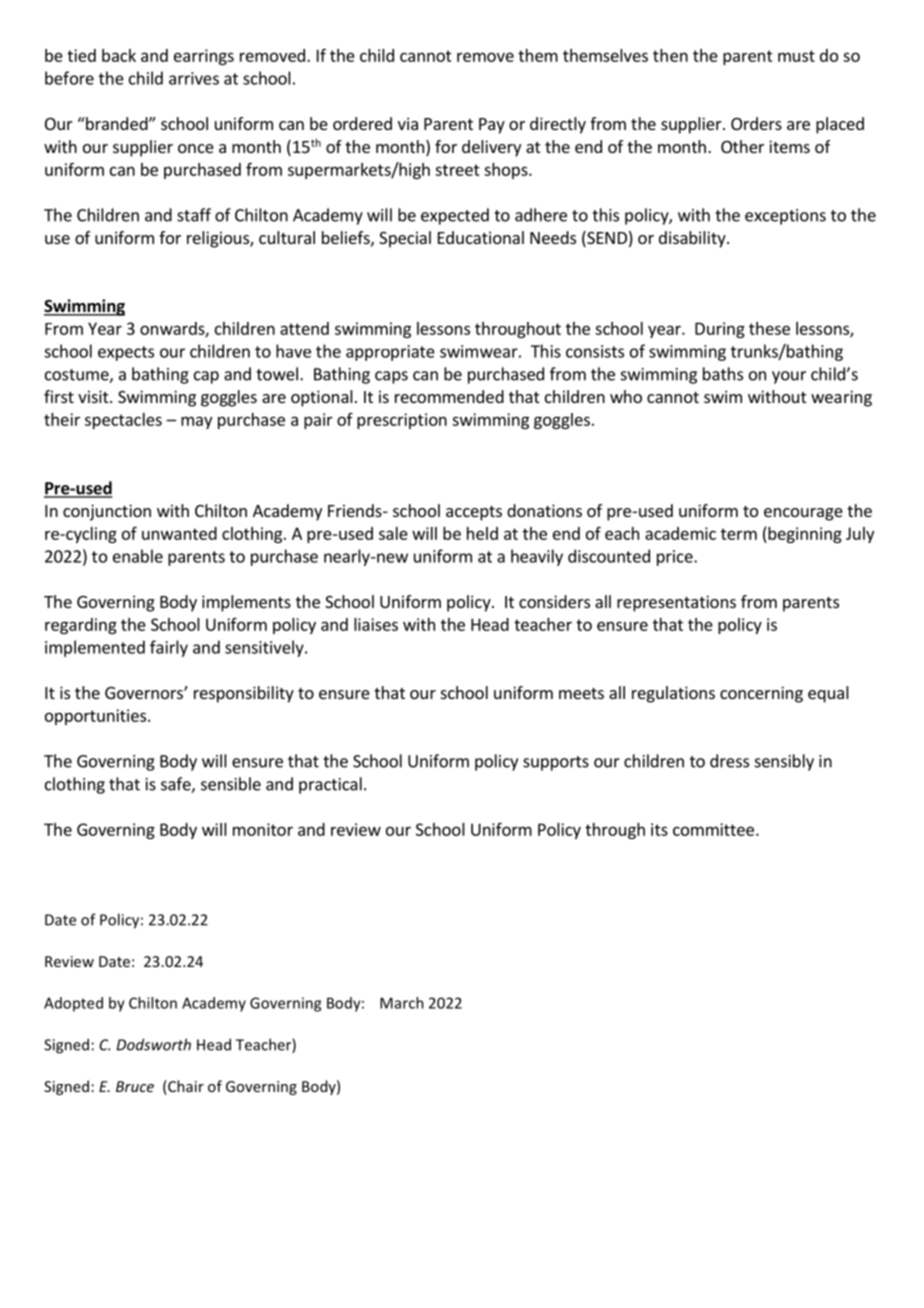 The width and height of the screenshot is (924, 1308). I want to click on Pay, so click(492, 126).
